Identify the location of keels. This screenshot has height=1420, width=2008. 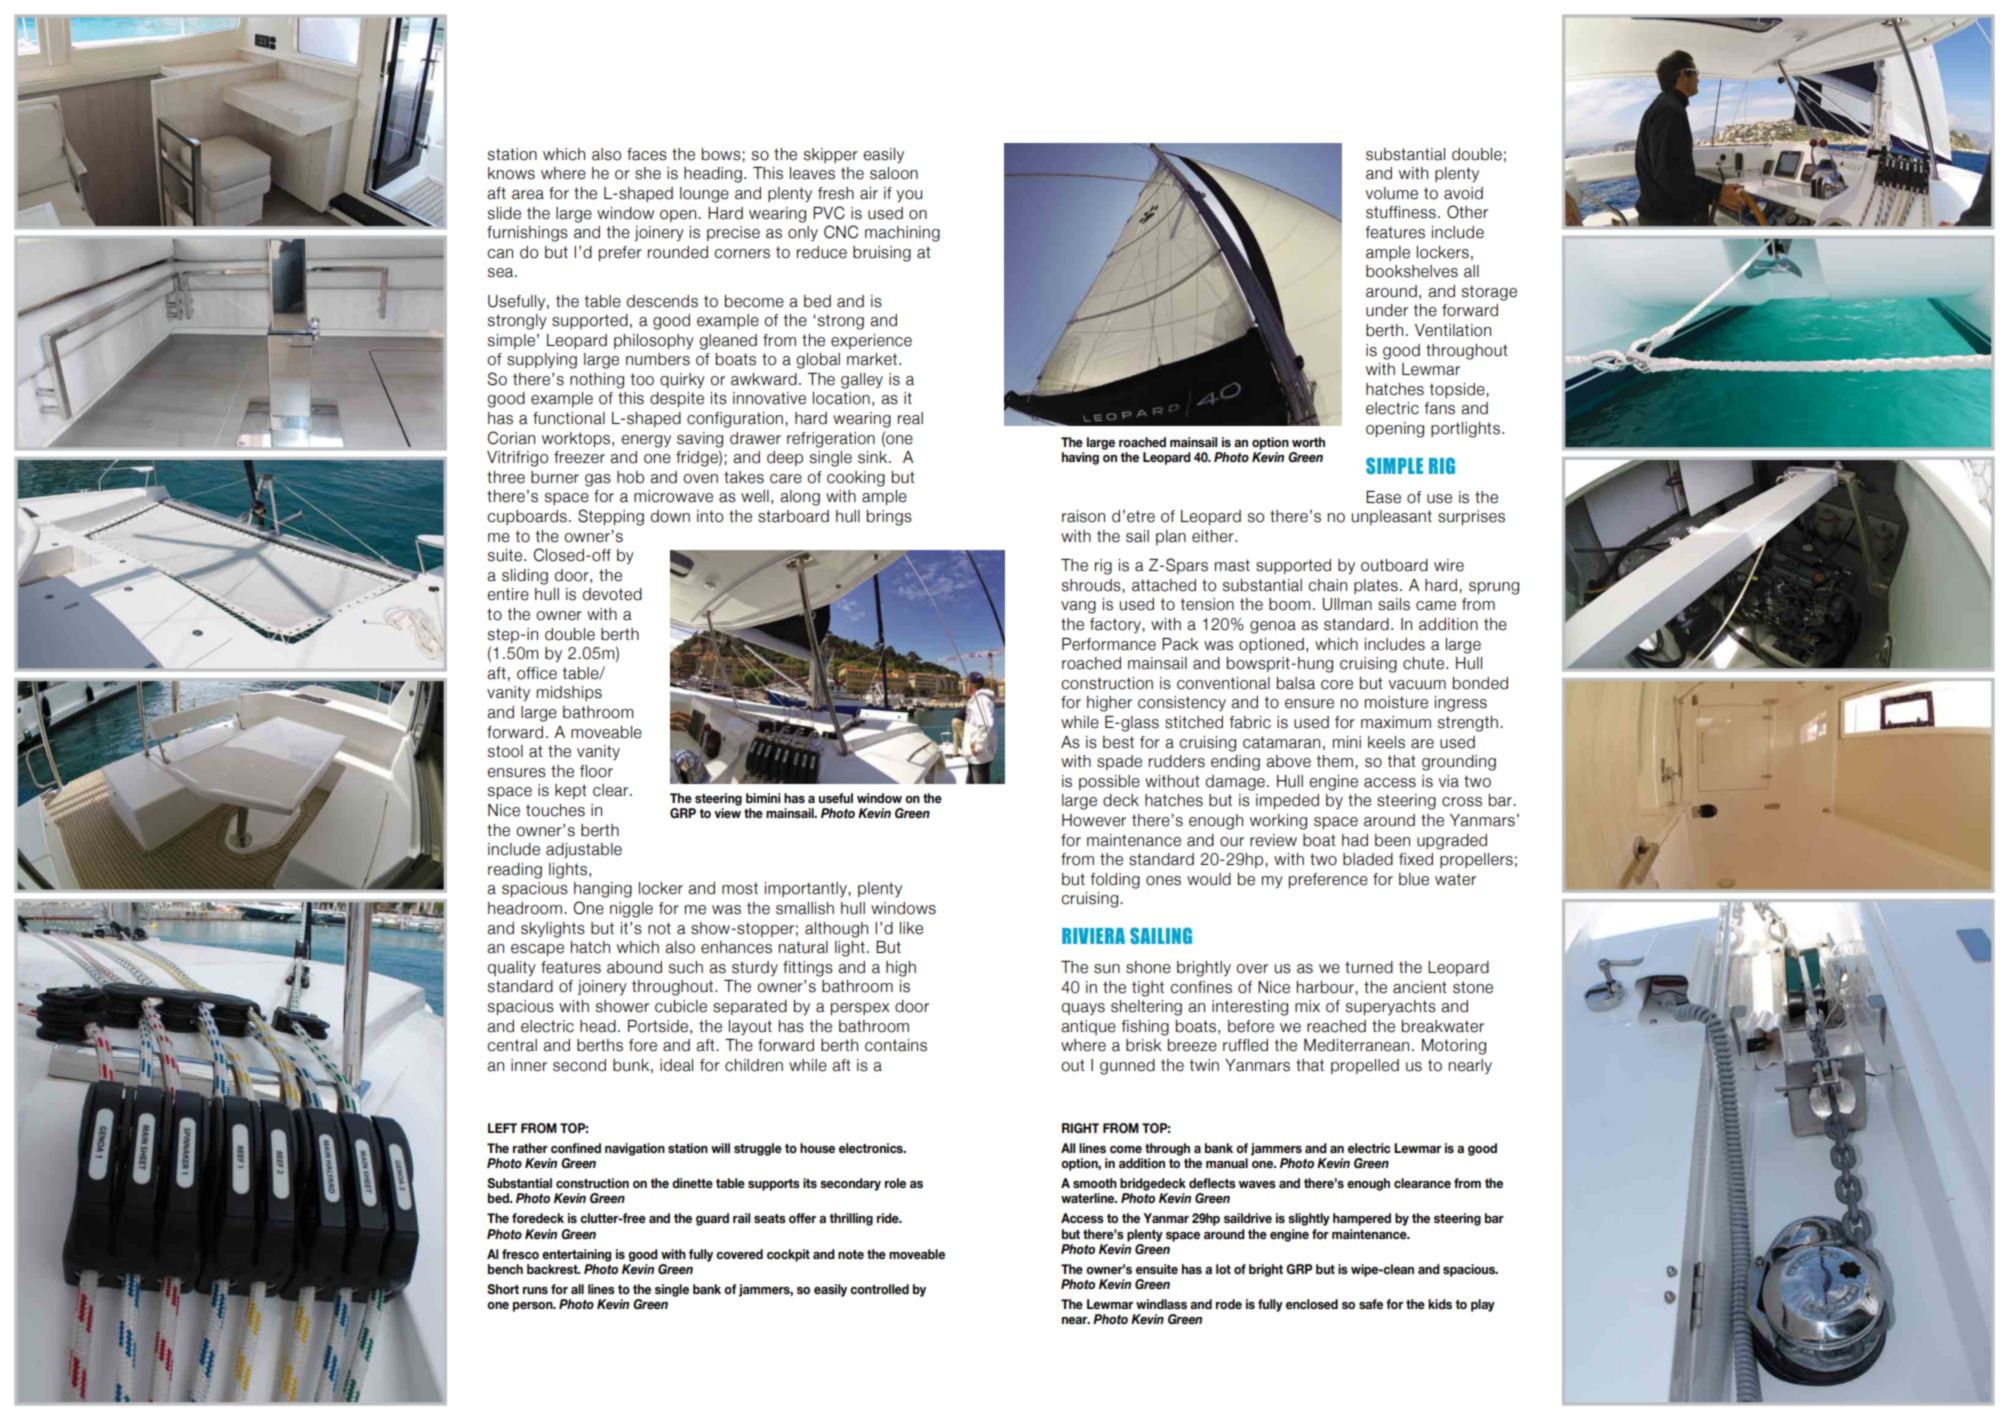
(1386, 742).
